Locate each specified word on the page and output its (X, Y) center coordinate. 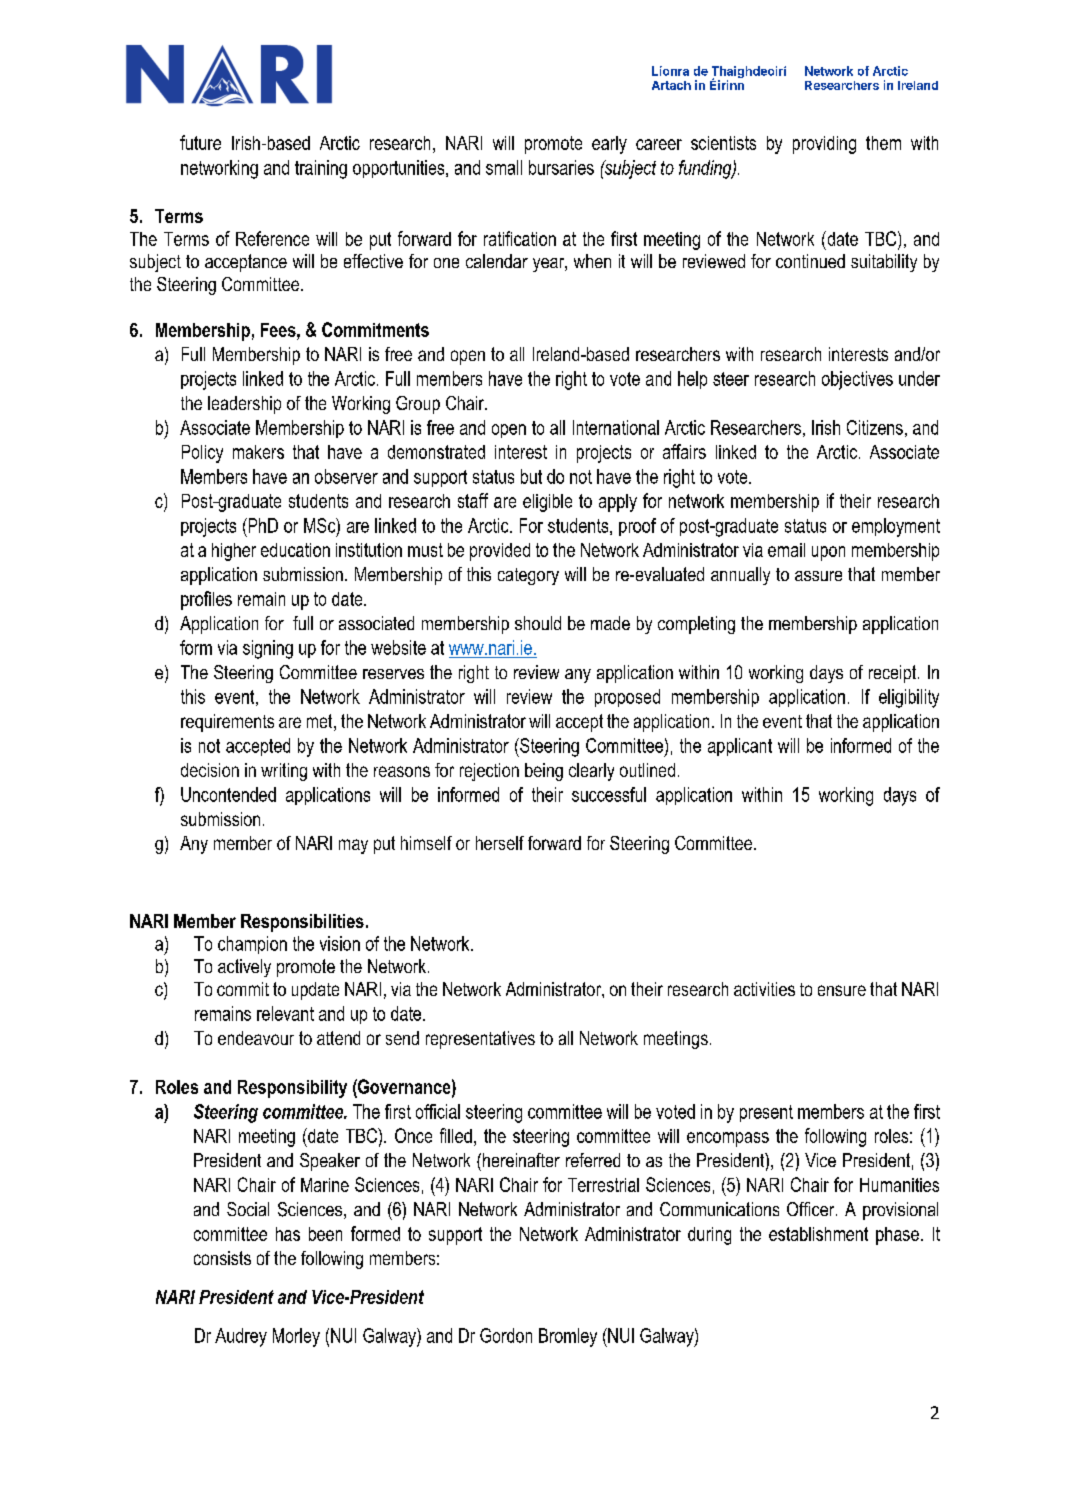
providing (824, 145)
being (544, 772)
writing (284, 772)
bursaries (561, 167)
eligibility (909, 698)
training (321, 169)
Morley (296, 1337)
